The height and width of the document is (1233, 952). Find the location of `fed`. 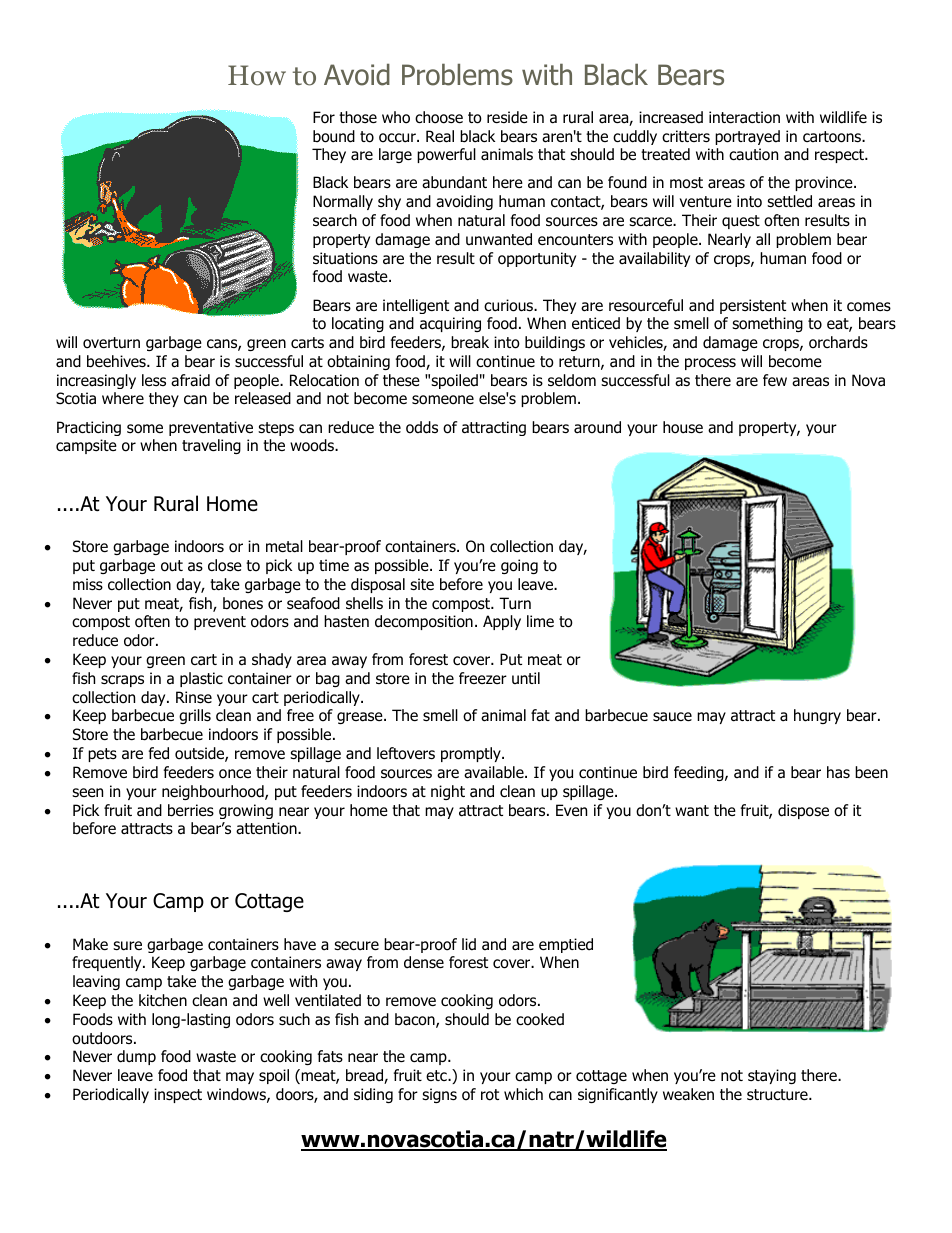

fed is located at coordinates (159, 753).
